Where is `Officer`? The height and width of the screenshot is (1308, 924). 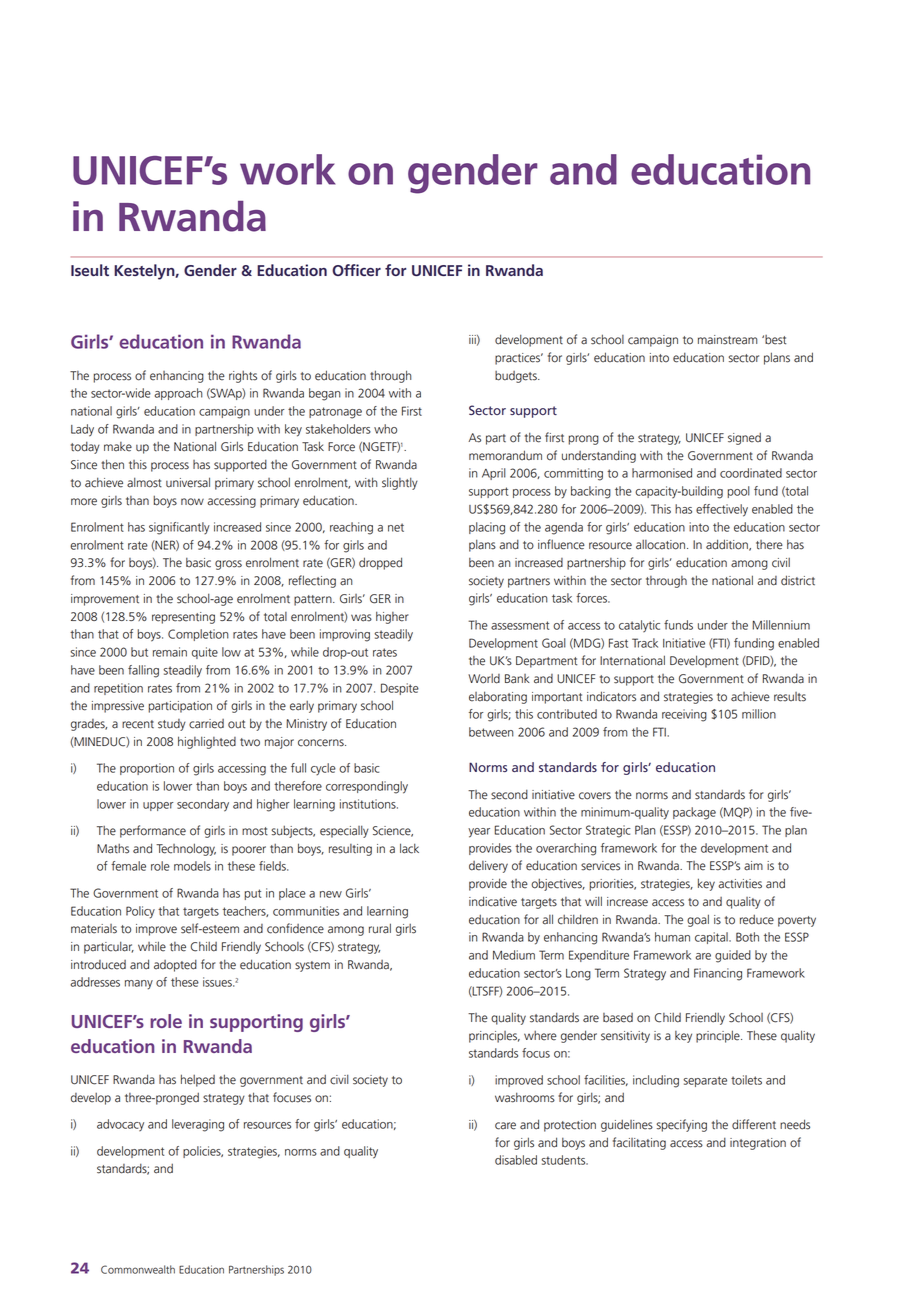 Officer is located at coordinates (356, 270).
